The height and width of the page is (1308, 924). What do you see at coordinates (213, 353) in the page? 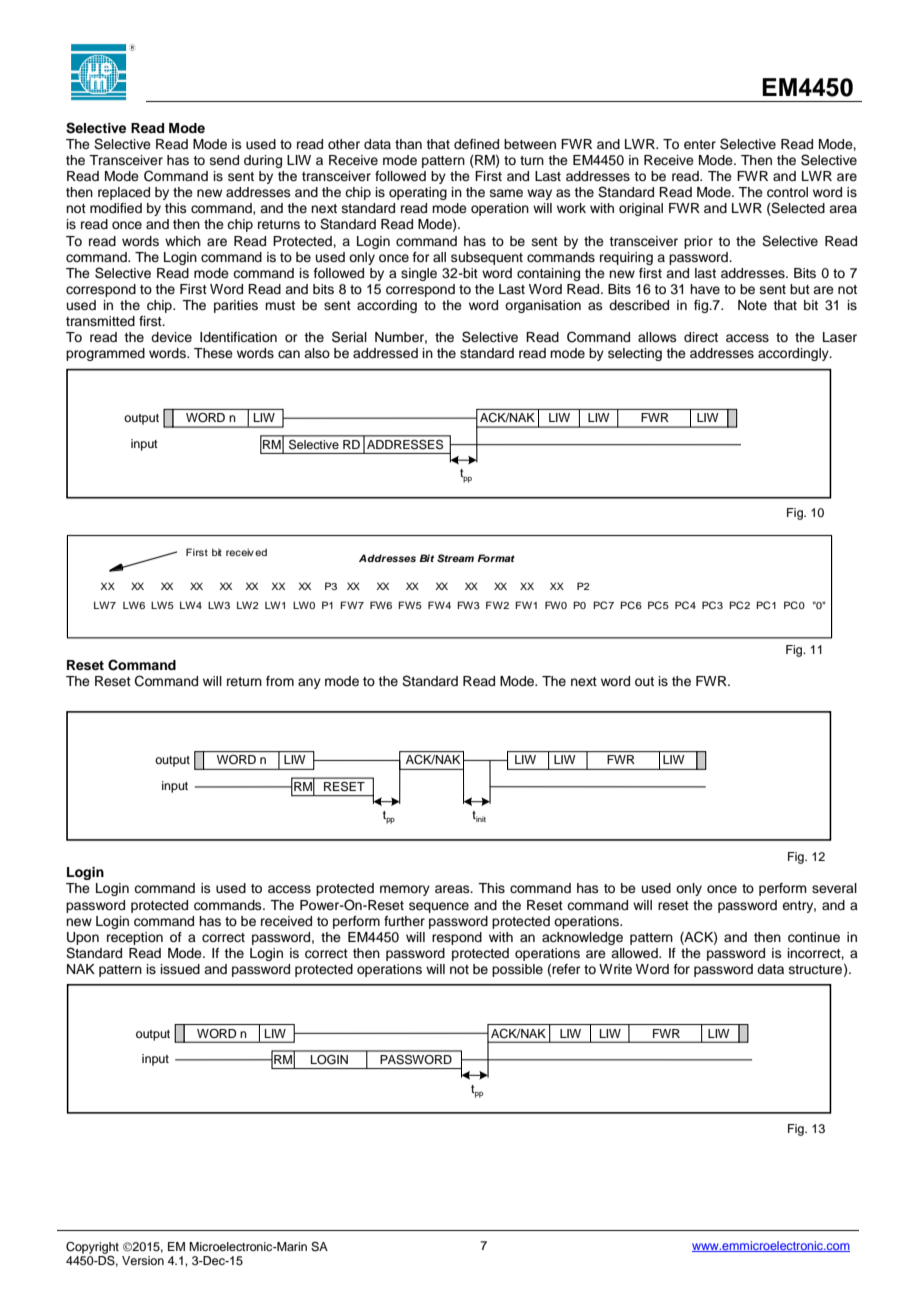
I see `These` at bounding box center [213, 353].
